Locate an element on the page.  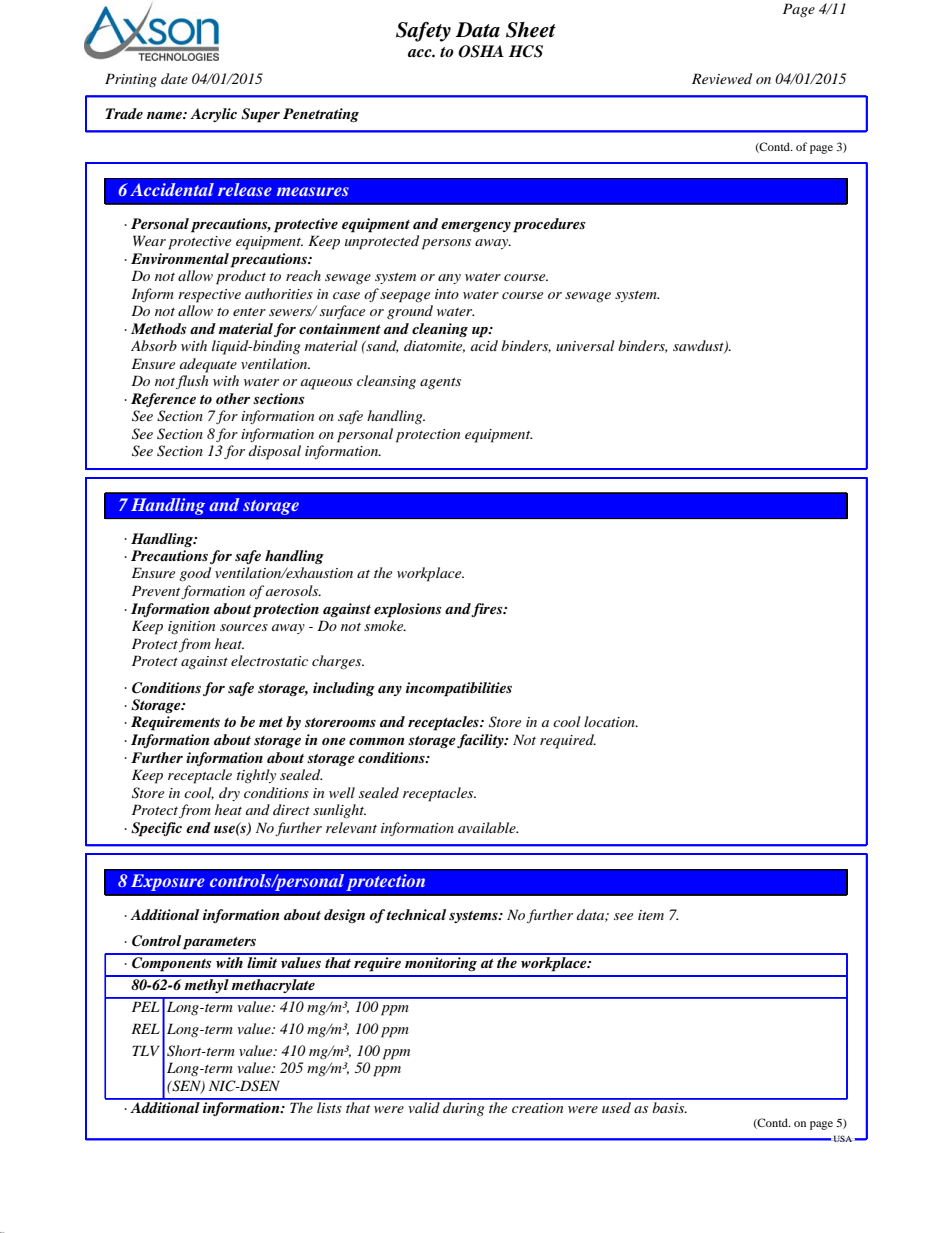
dry is located at coordinates (229, 794).
